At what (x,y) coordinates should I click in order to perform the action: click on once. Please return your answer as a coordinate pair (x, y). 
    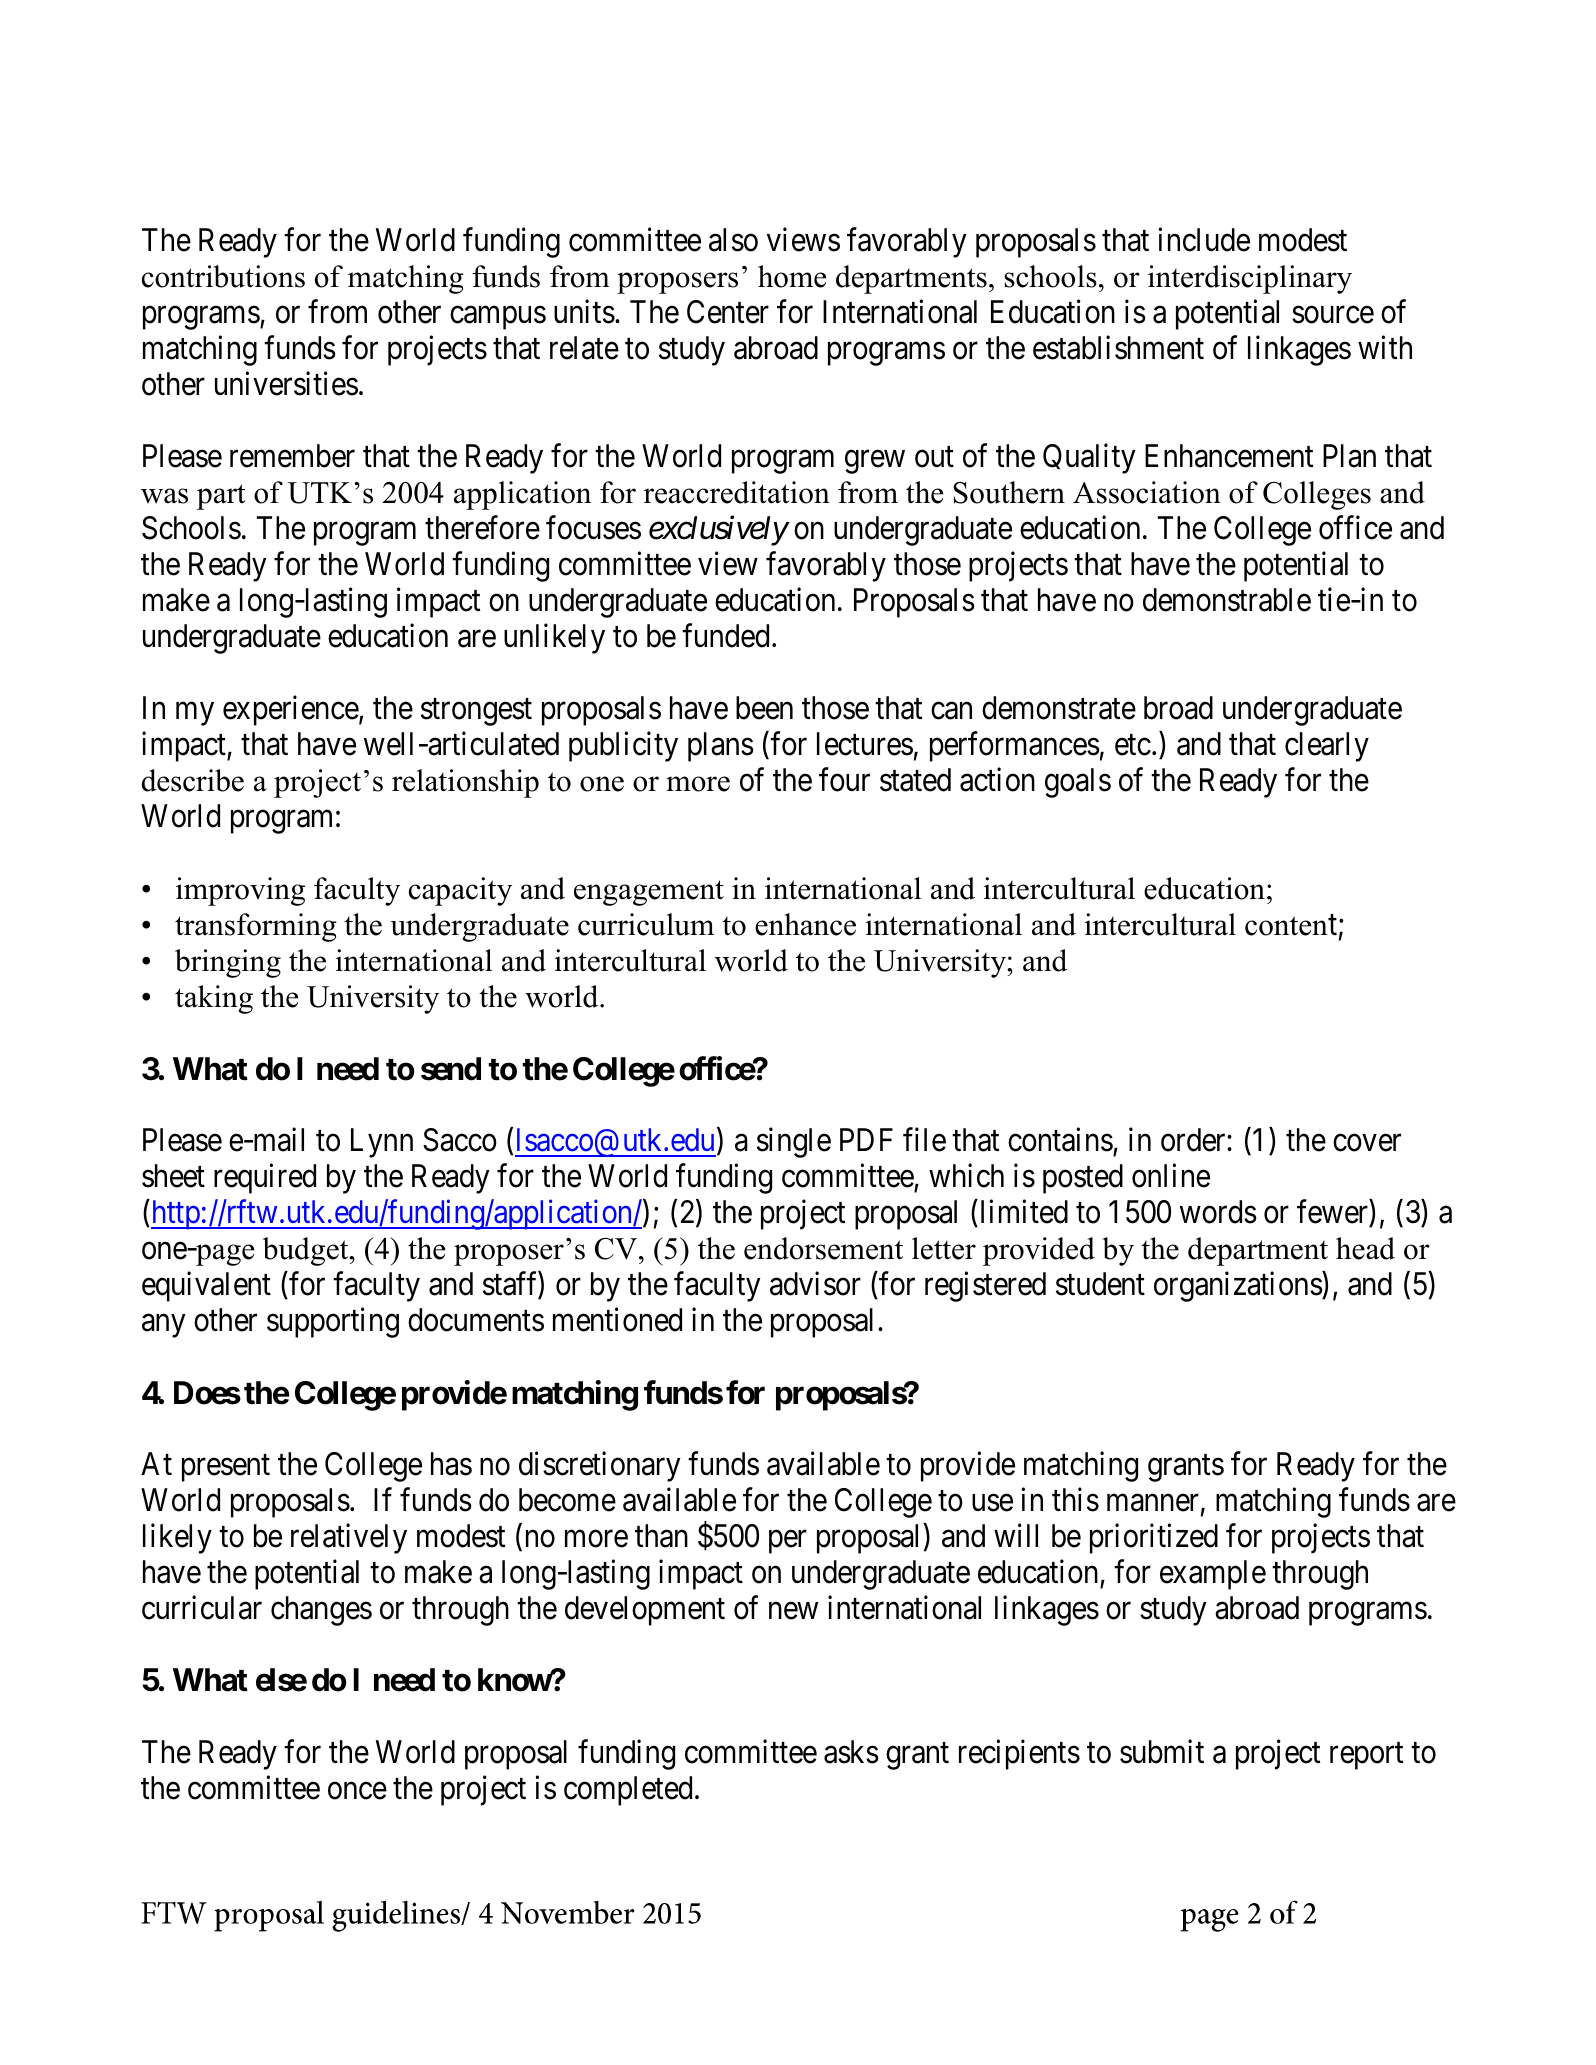
    Looking at the image, I should click on (357, 1791).
